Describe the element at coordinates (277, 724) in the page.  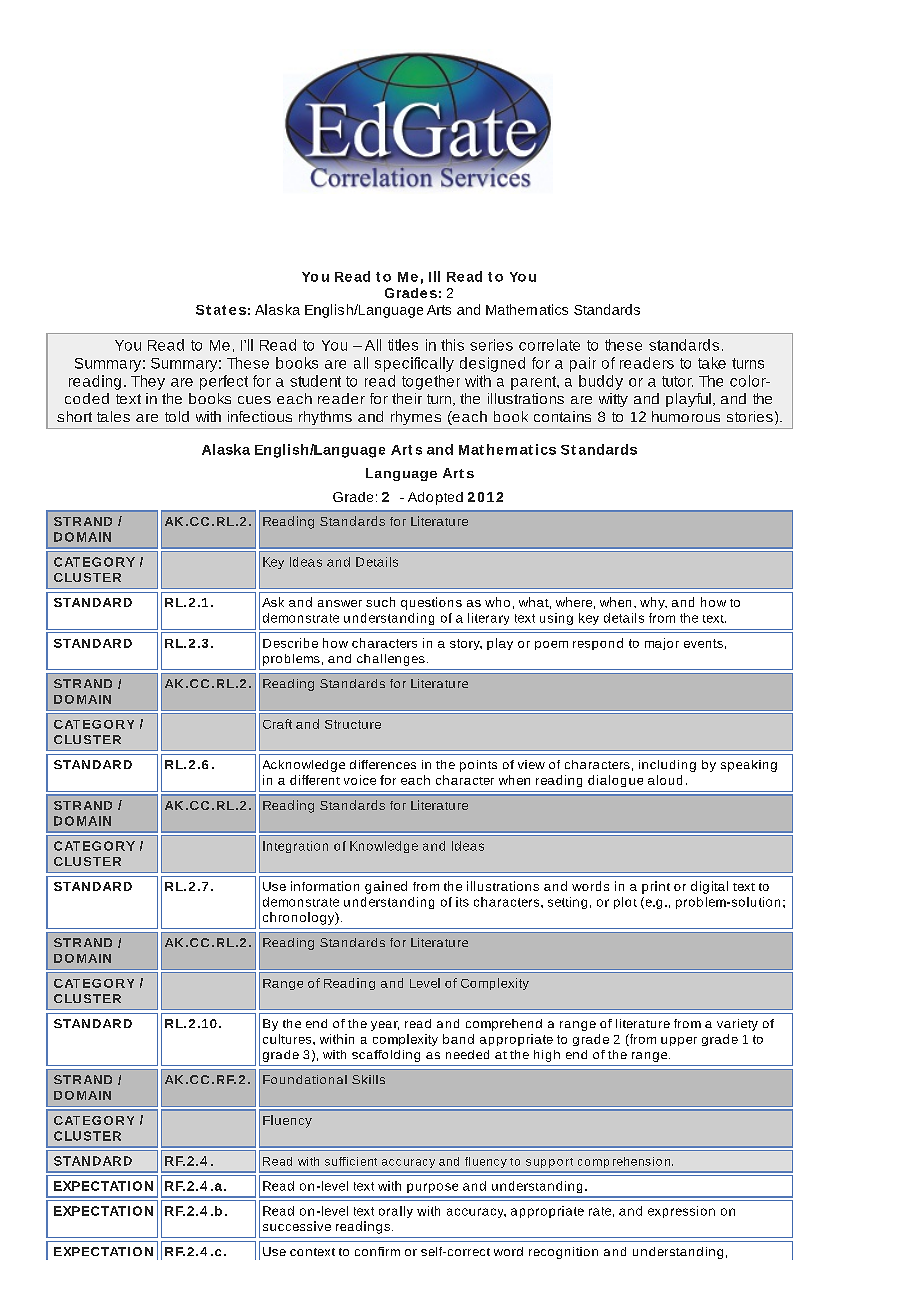
I see `Craft` at that location.
